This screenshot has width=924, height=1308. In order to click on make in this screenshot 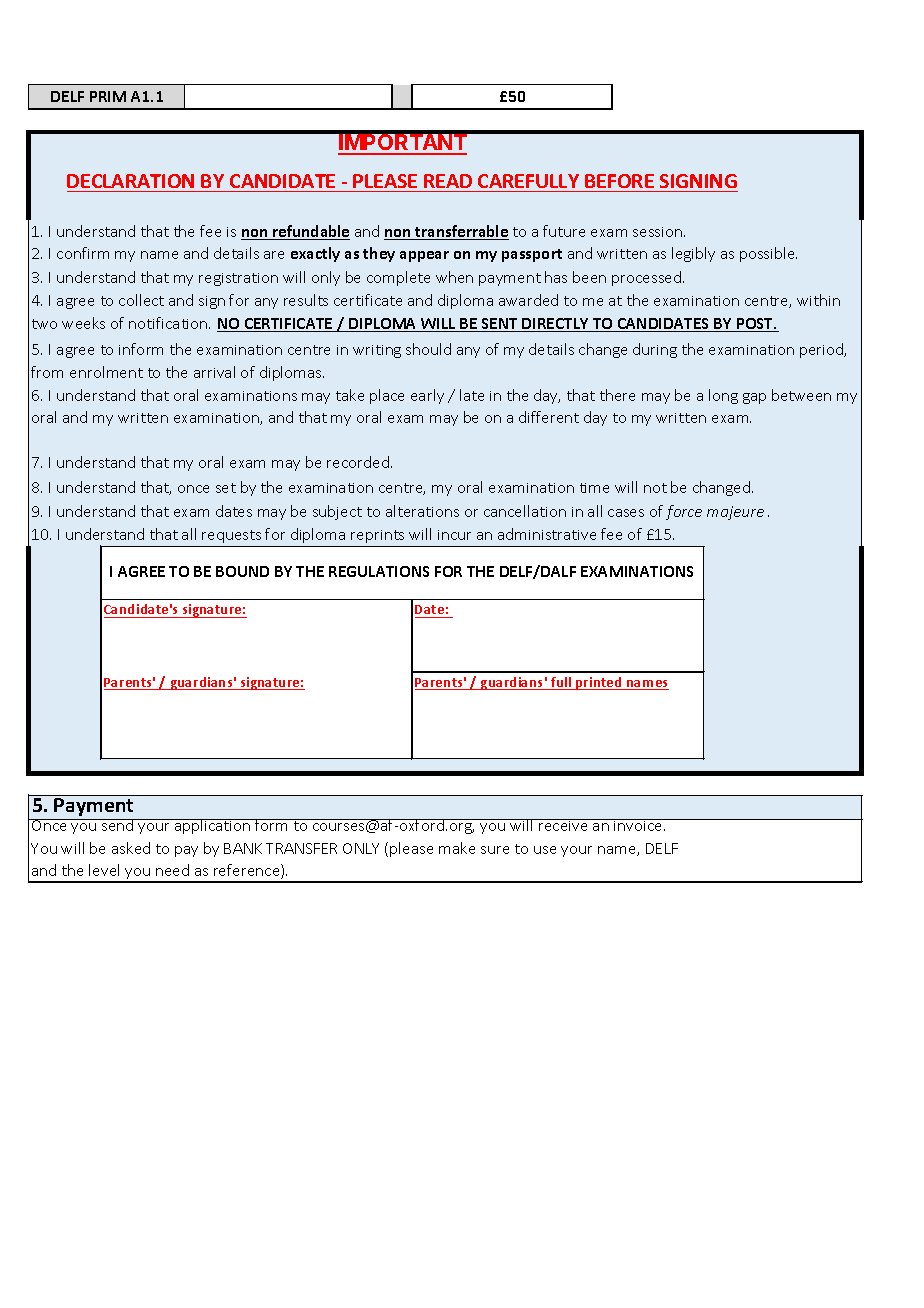, I will do `click(457, 848)`.
